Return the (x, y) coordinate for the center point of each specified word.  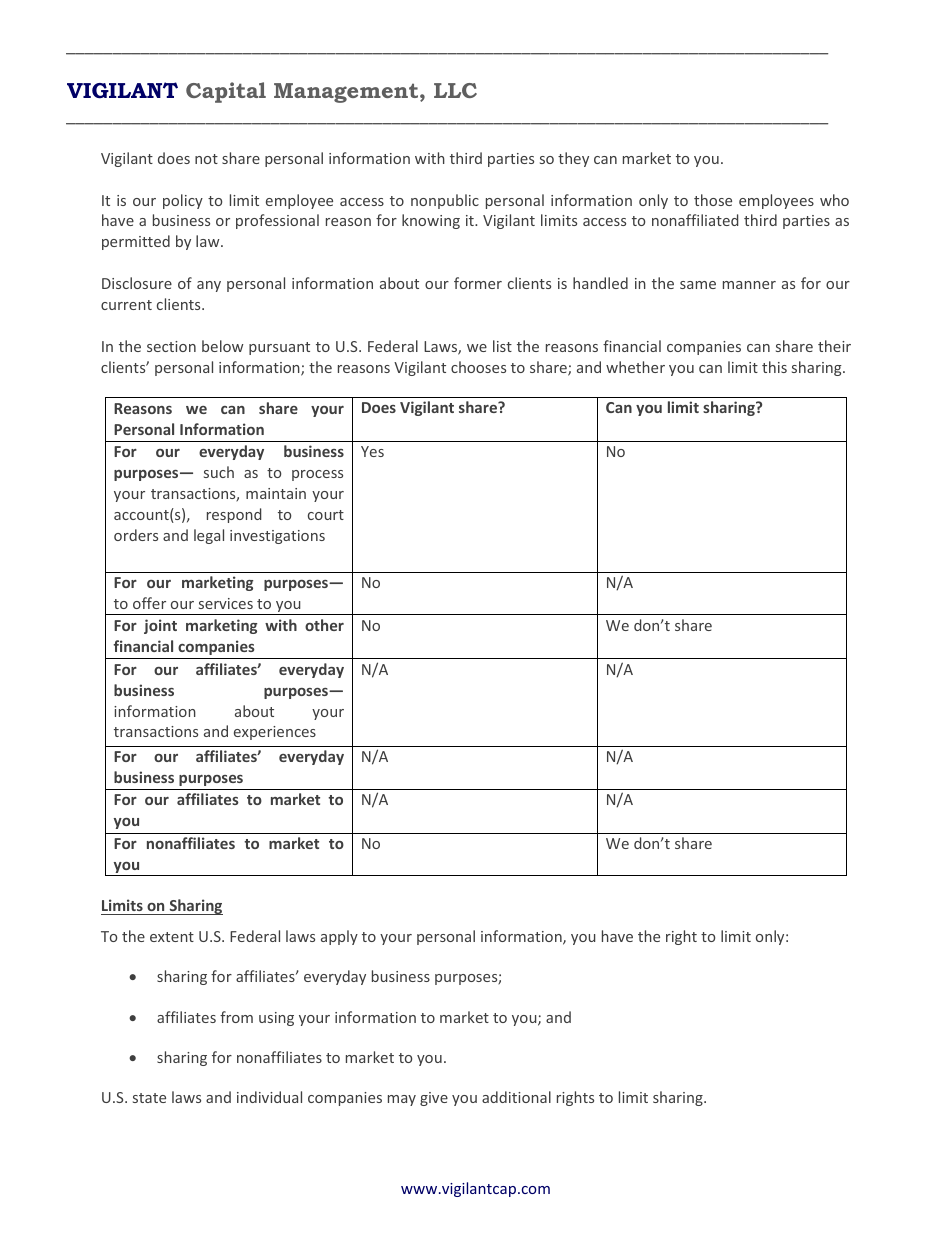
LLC (455, 90)
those (713, 200)
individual (269, 1097)
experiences (275, 733)
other (324, 625)
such (219, 472)
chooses (478, 367)
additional (516, 1097)
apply (339, 937)
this (774, 367)
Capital (226, 92)
